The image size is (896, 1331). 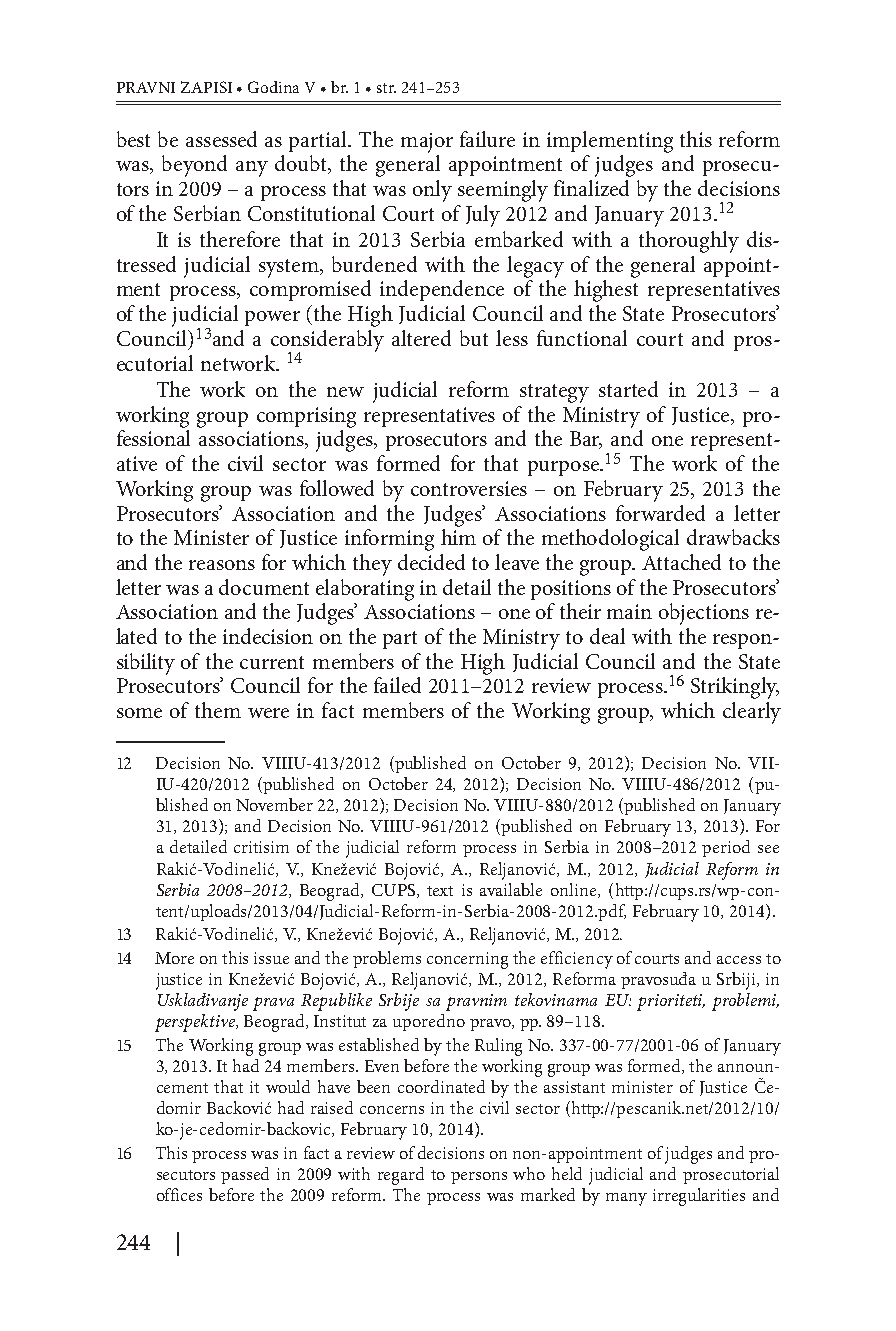 I want to click on them, so click(x=218, y=710).
